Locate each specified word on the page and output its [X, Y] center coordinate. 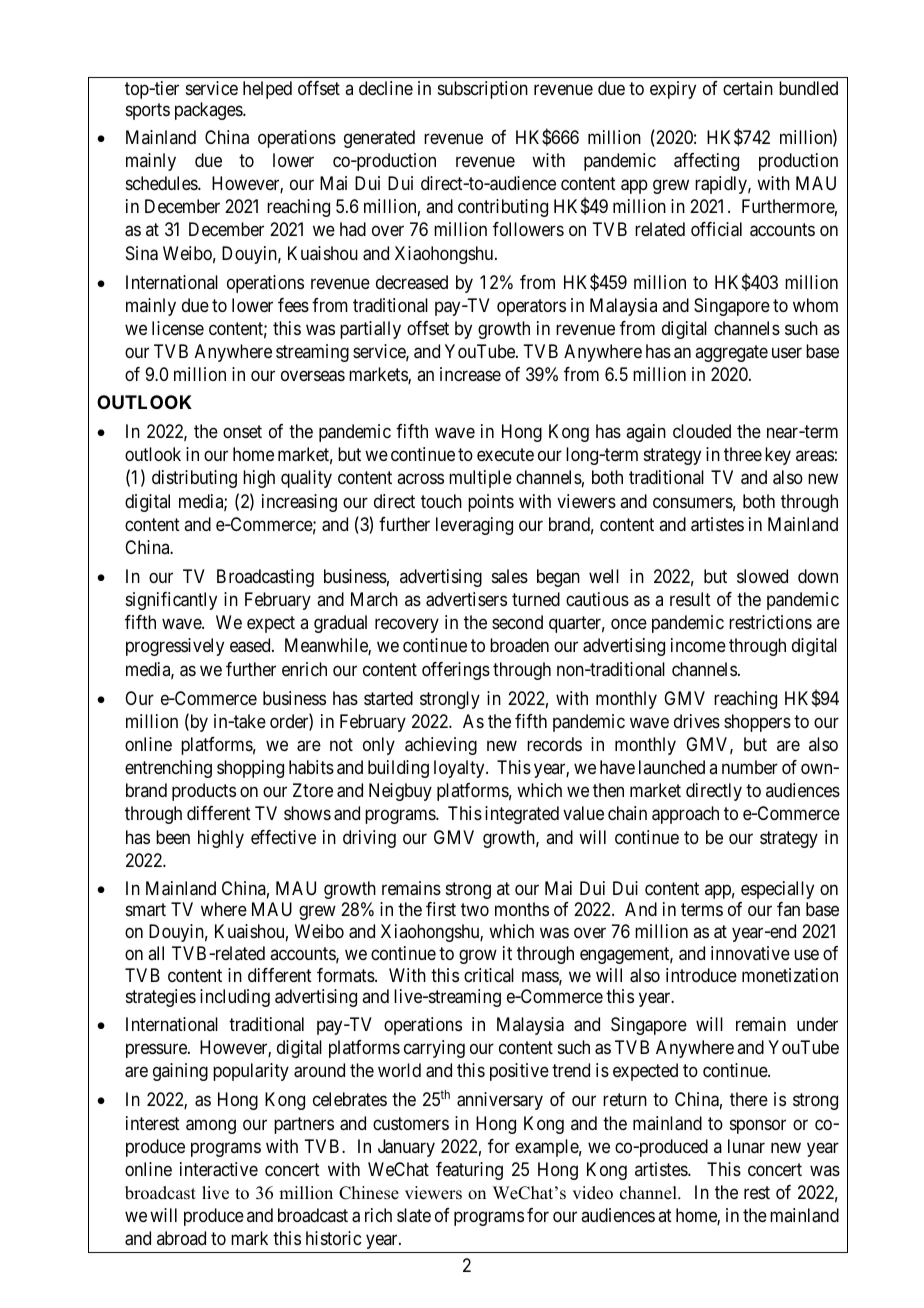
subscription [483, 90]
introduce [701, 975]
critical [489, 975]
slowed [762, 576]
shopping [250, 769]
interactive [219, 1169]
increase [470, 374]
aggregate [731, 353]
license [178, 328]
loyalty [460, 769]
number [750, 767]
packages [209, 111]
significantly [171, 601]
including [235, 998]
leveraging [474, 526]
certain [748, 88]
